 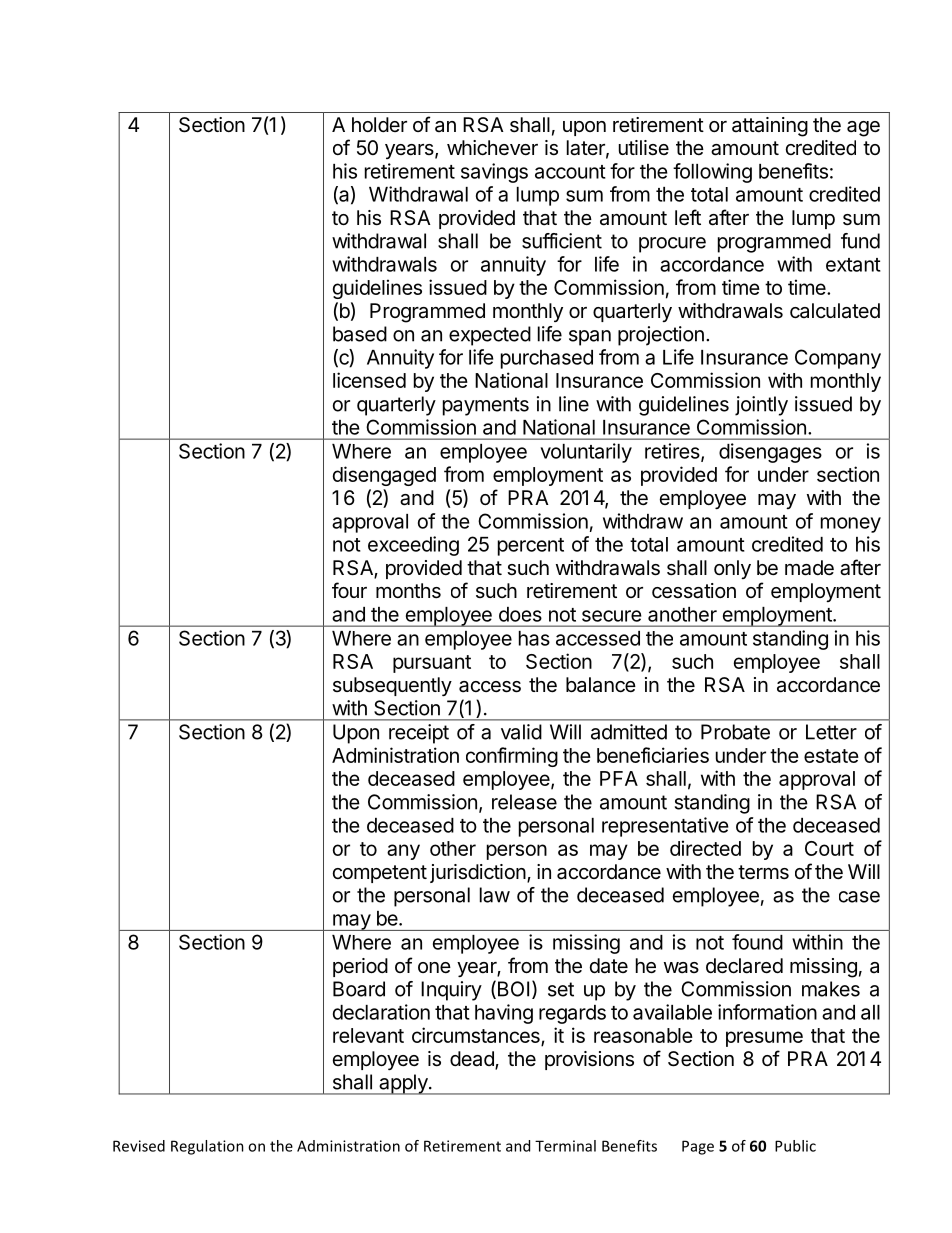 What do you see at coordinates (207, 1147) in the screenshot?
I see `Regulation` at bounding box center [207, 1147].
